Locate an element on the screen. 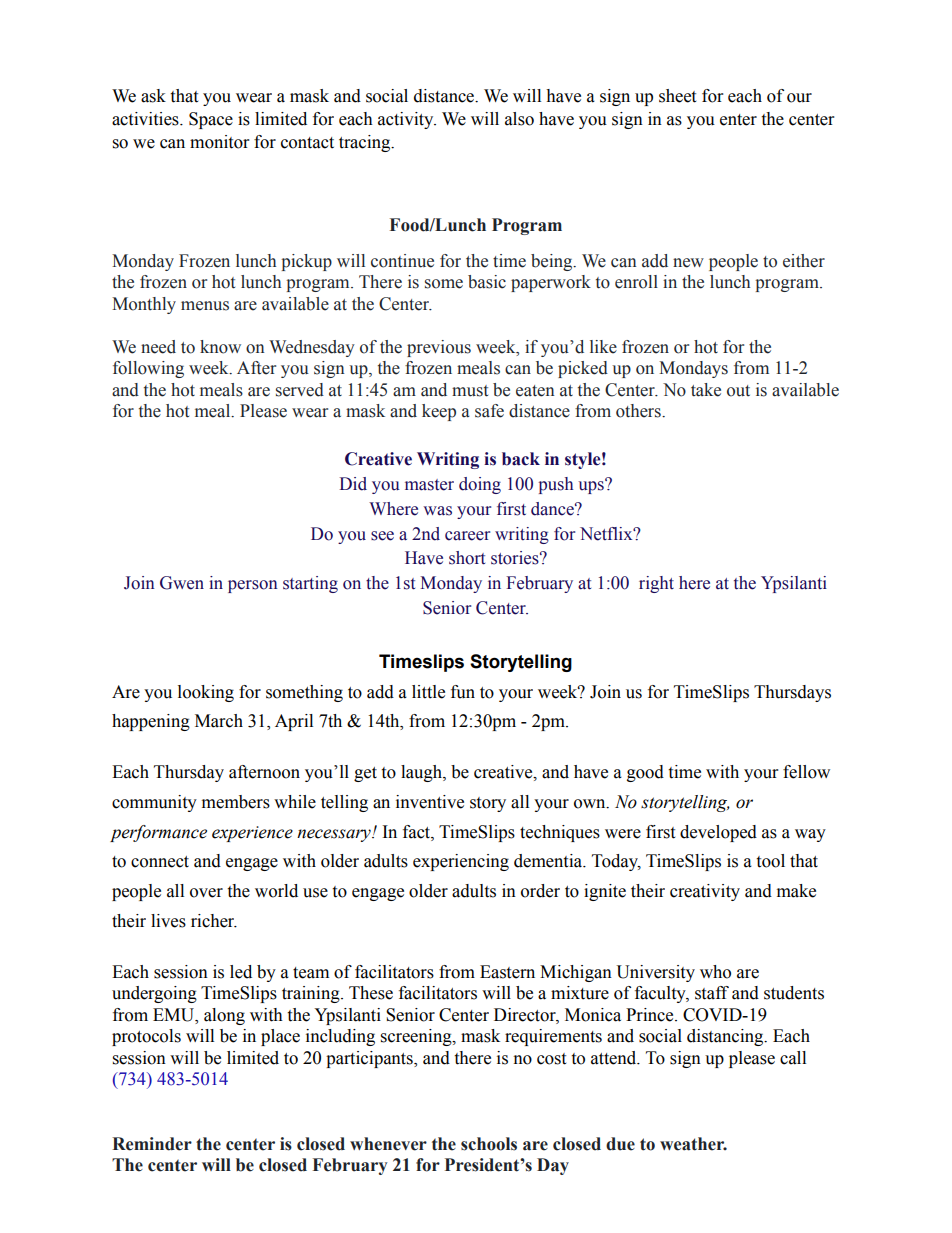 Image resolution: width=952 pixels, height=1233 pixels. also is located at coordinates (519, 119).
